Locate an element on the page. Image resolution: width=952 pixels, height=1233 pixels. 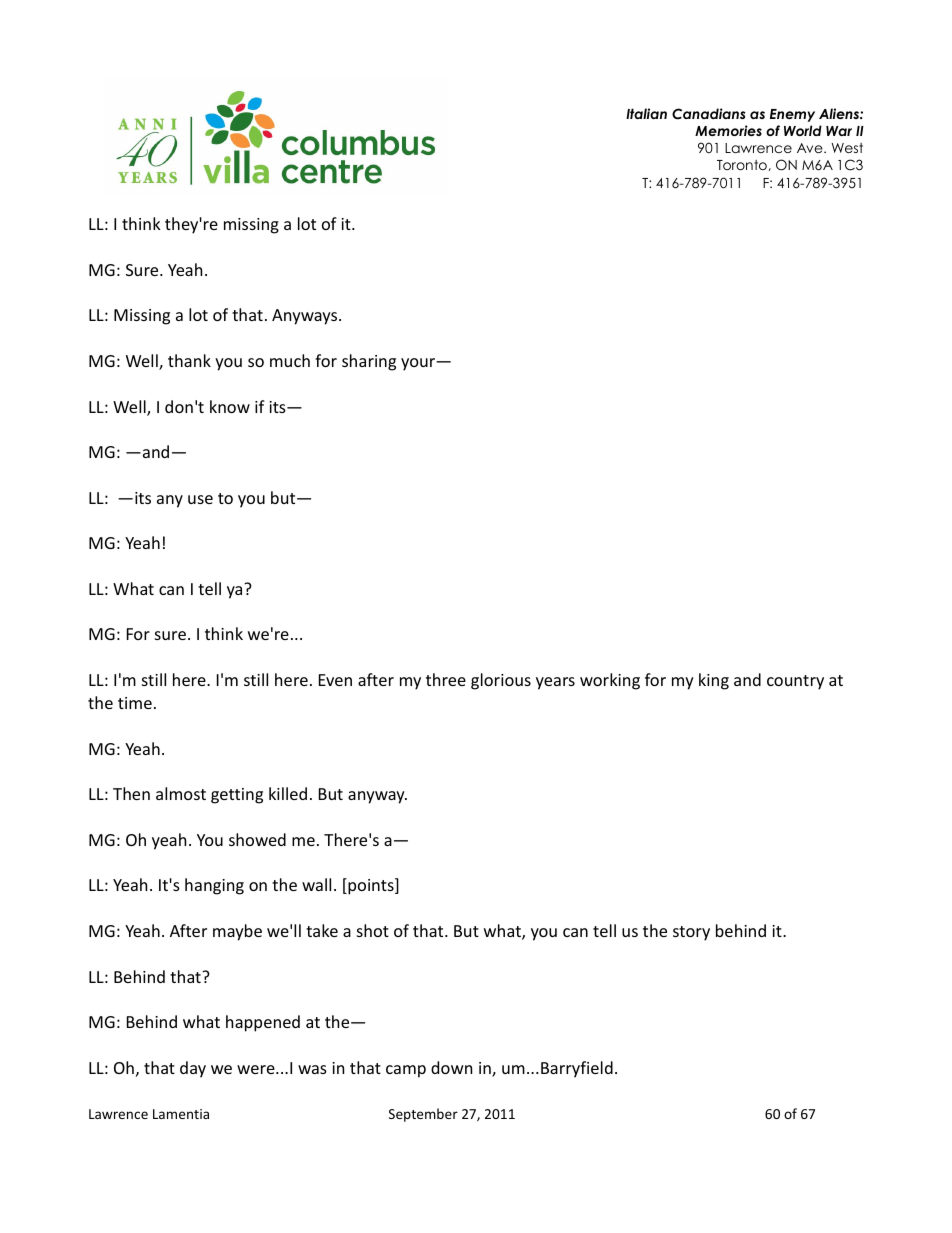
down is located at coordinates (451, 1067).
